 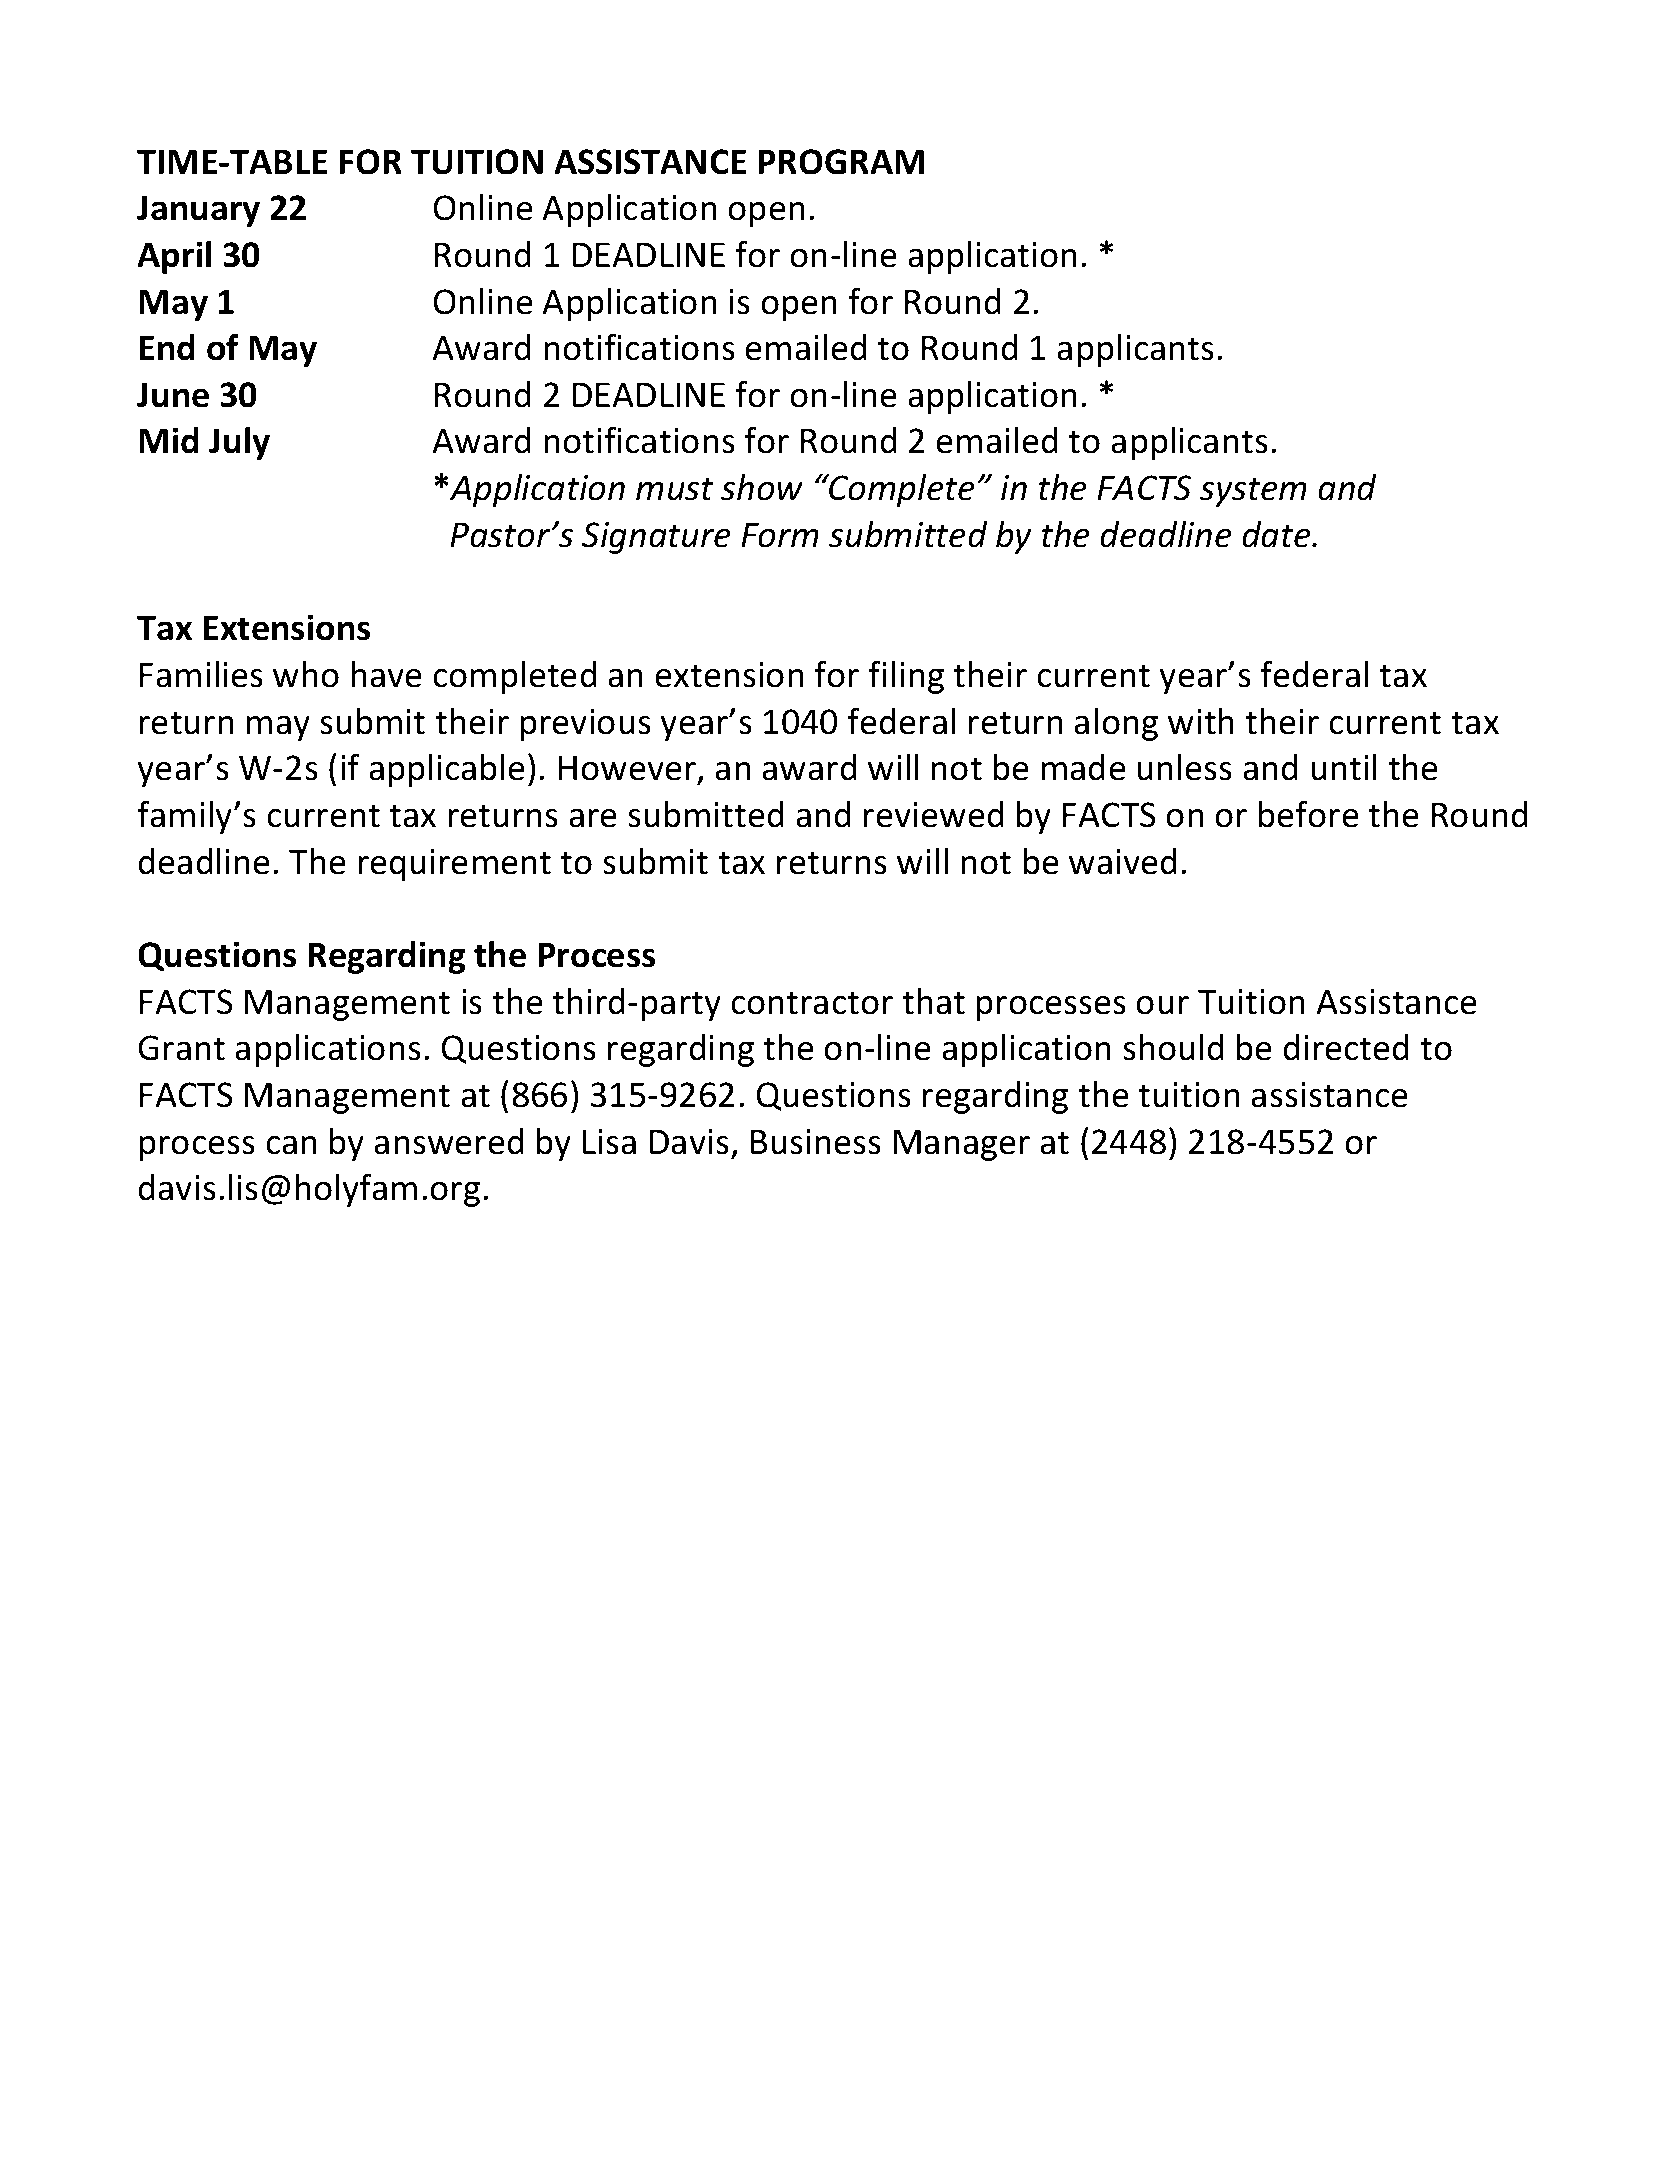 What do you see at coordinates (762, 487) in the image?
I see `show` at bounding box center [762, 487].
